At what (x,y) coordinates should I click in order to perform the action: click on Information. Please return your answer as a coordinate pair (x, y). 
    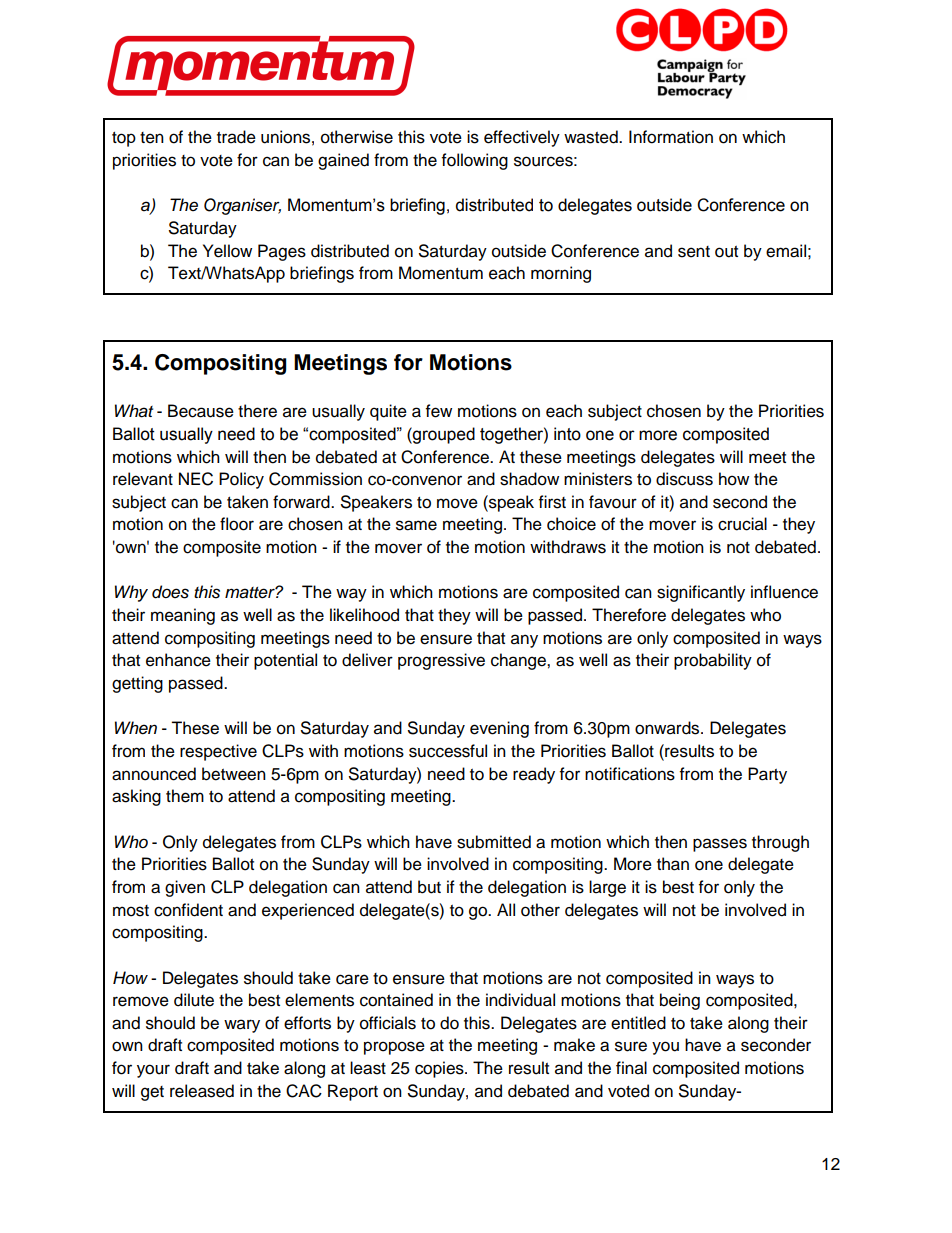
    Looking at the image, I should click on (671, 137).
